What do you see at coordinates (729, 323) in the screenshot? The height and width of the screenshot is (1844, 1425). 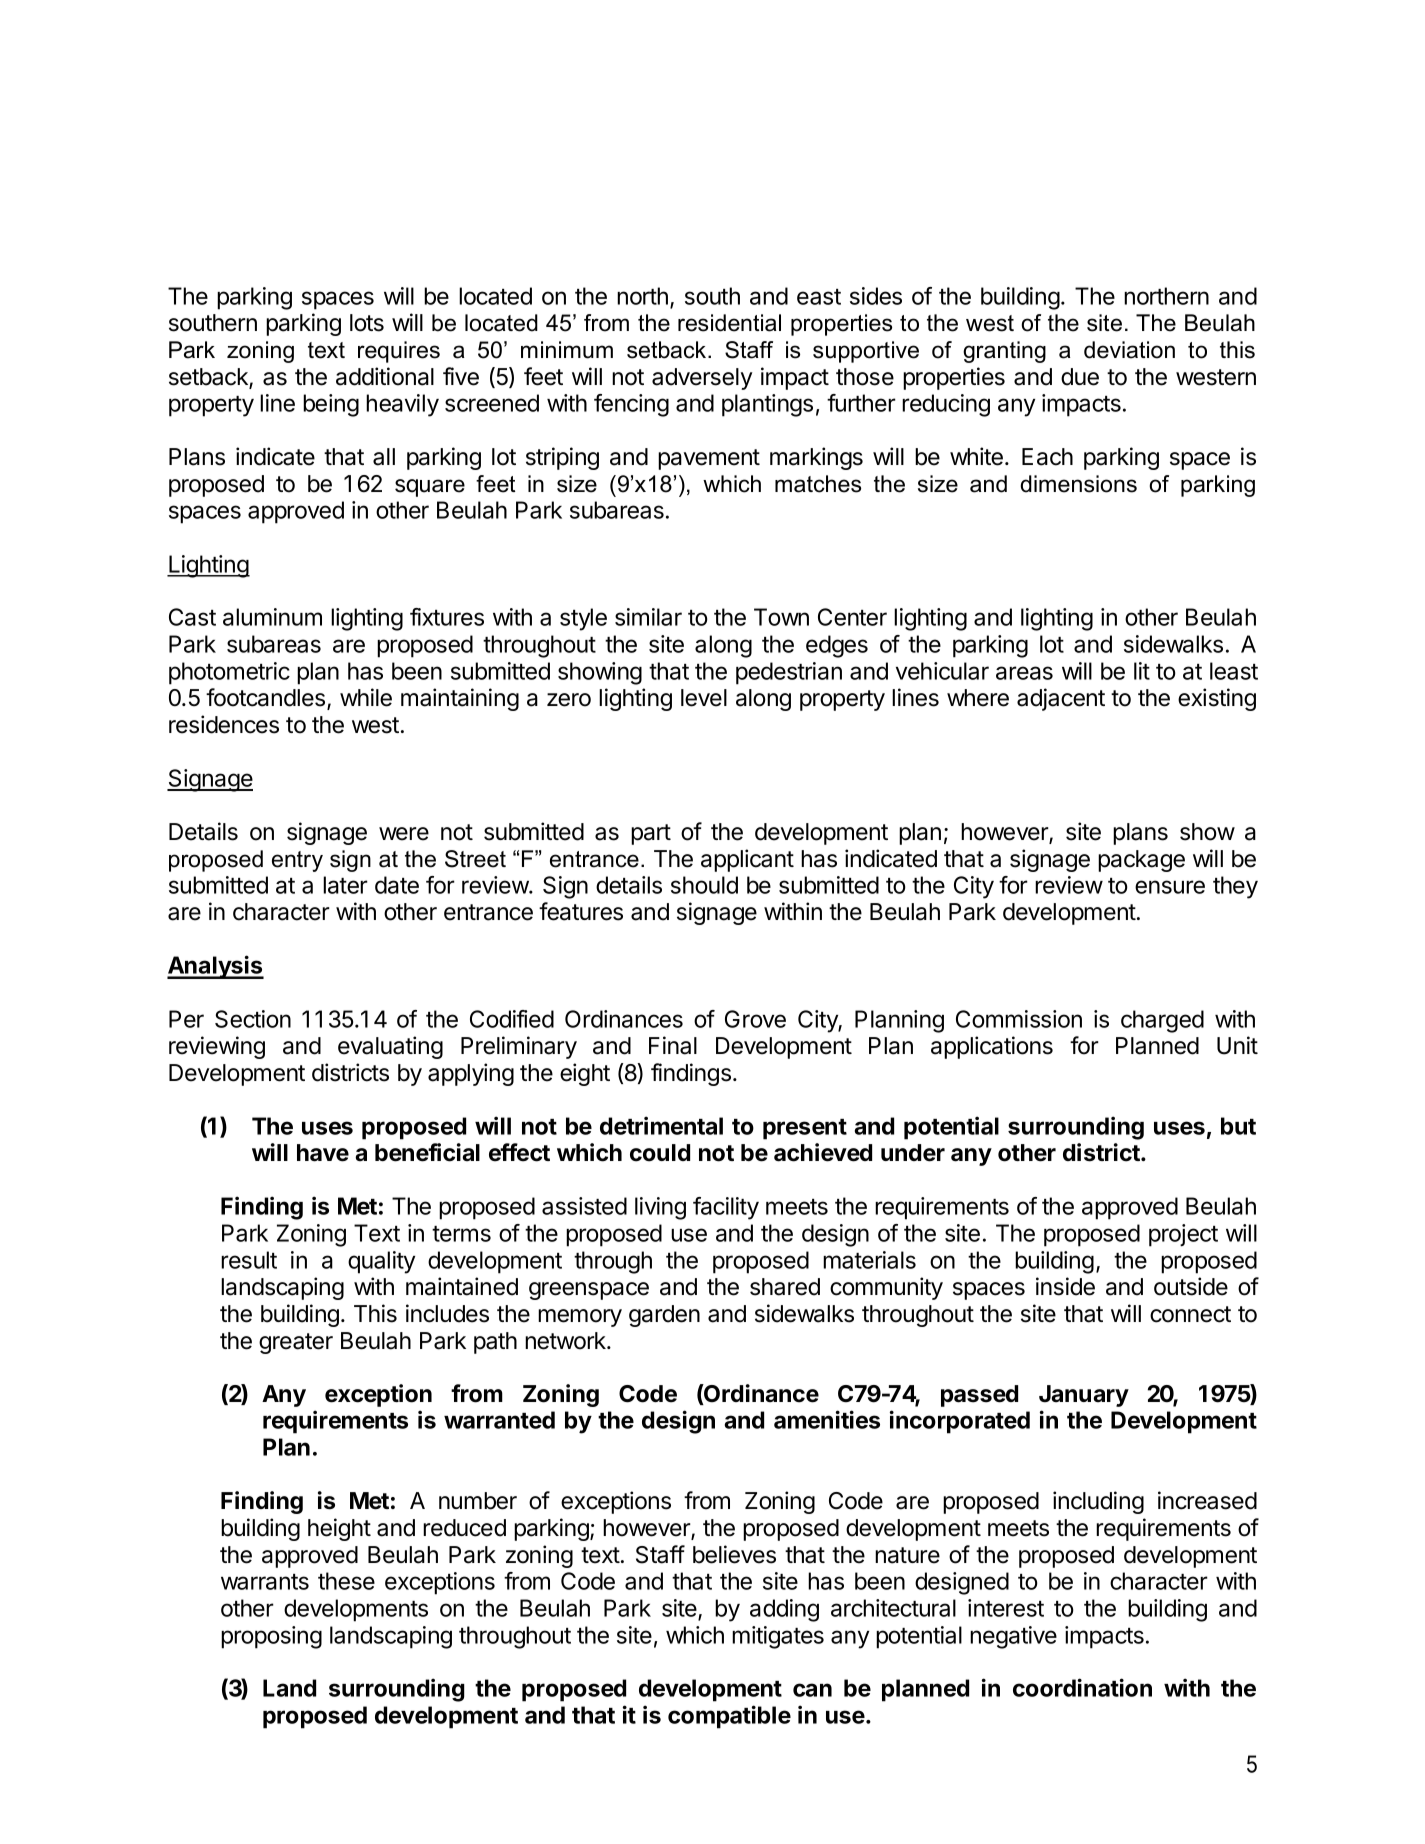 I see `residential` at bounding box center [729, 323].
